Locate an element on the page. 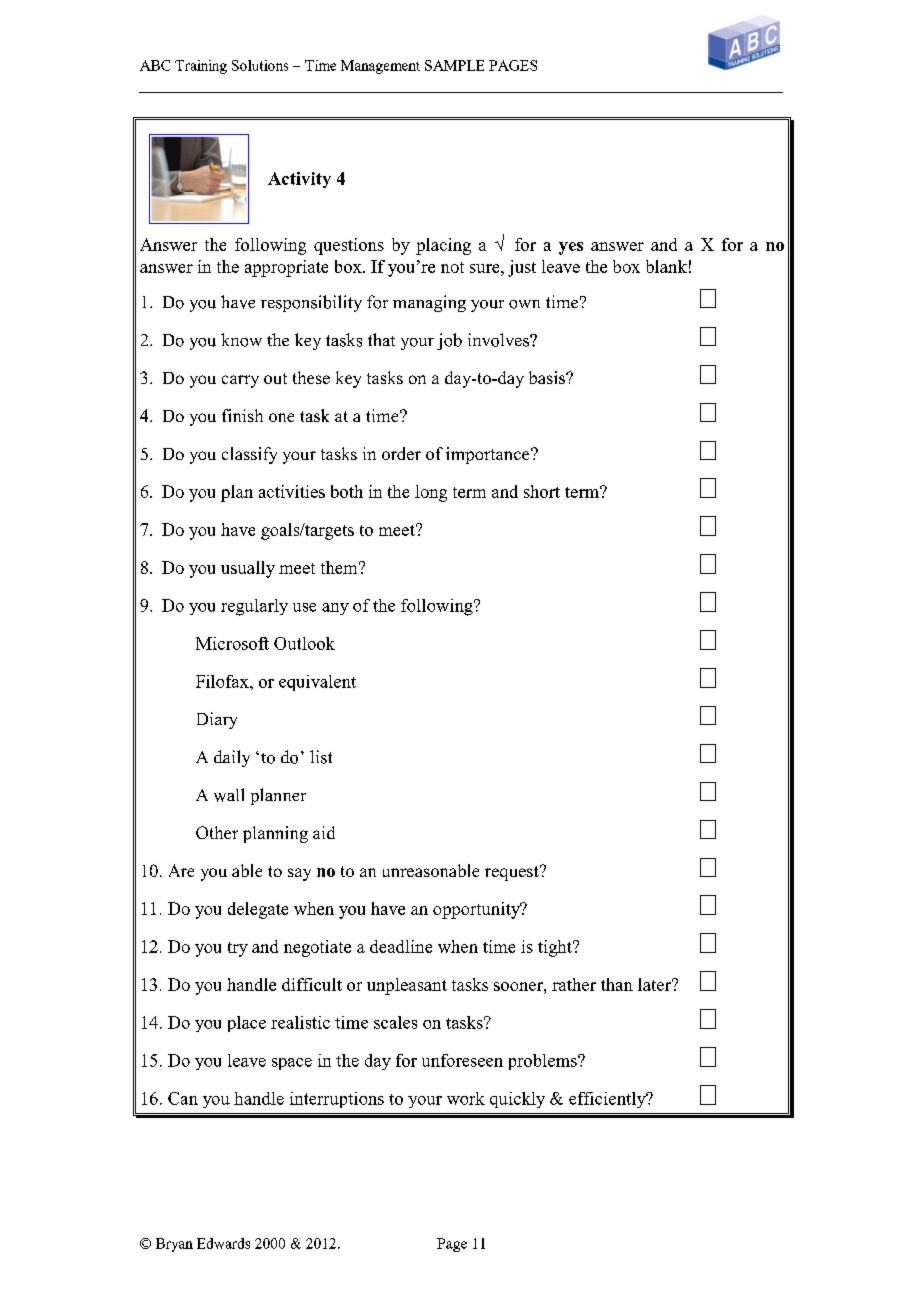  short is located at coordinates (542, 491).
